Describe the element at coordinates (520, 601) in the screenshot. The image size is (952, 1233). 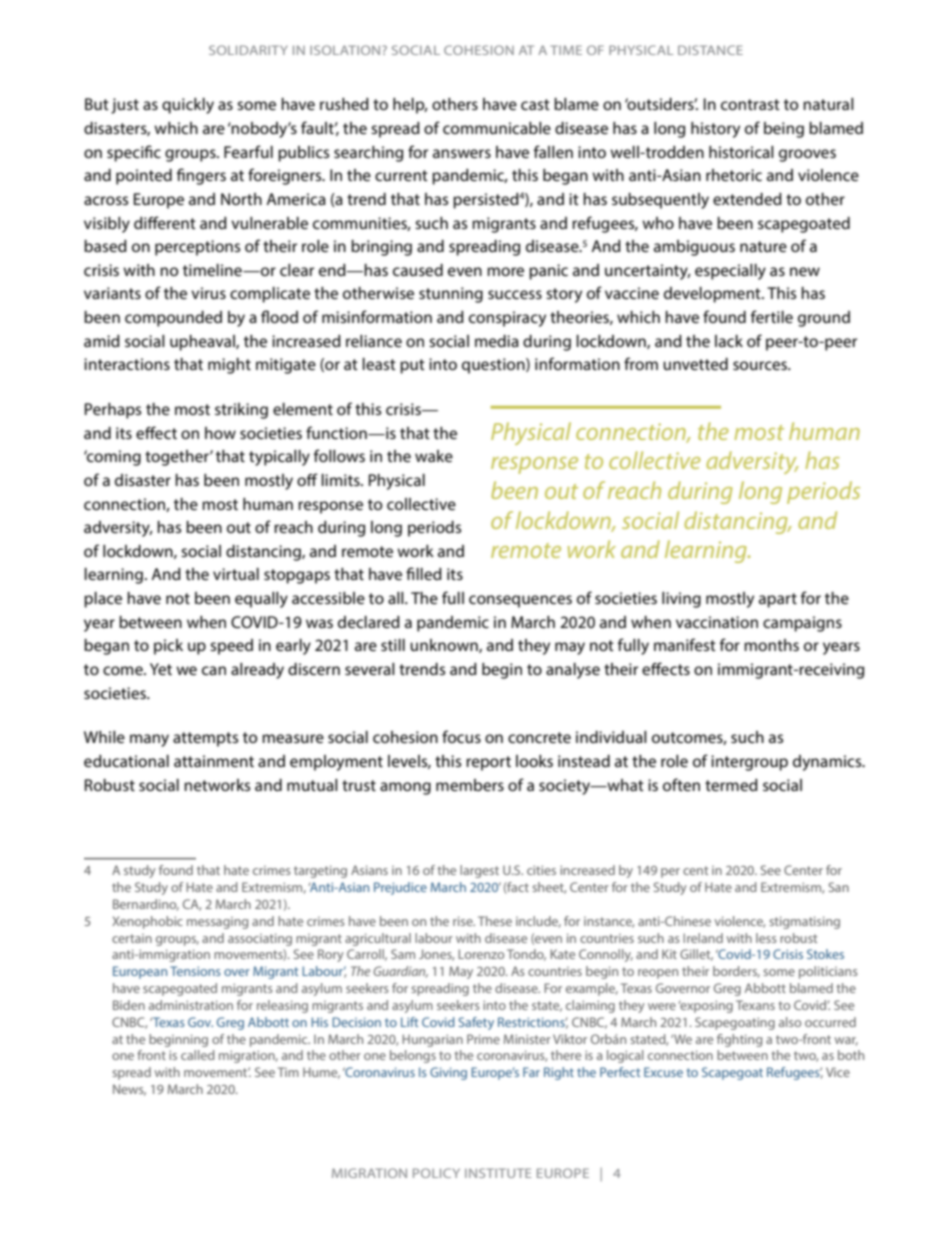
I see `consequences` at that location.
